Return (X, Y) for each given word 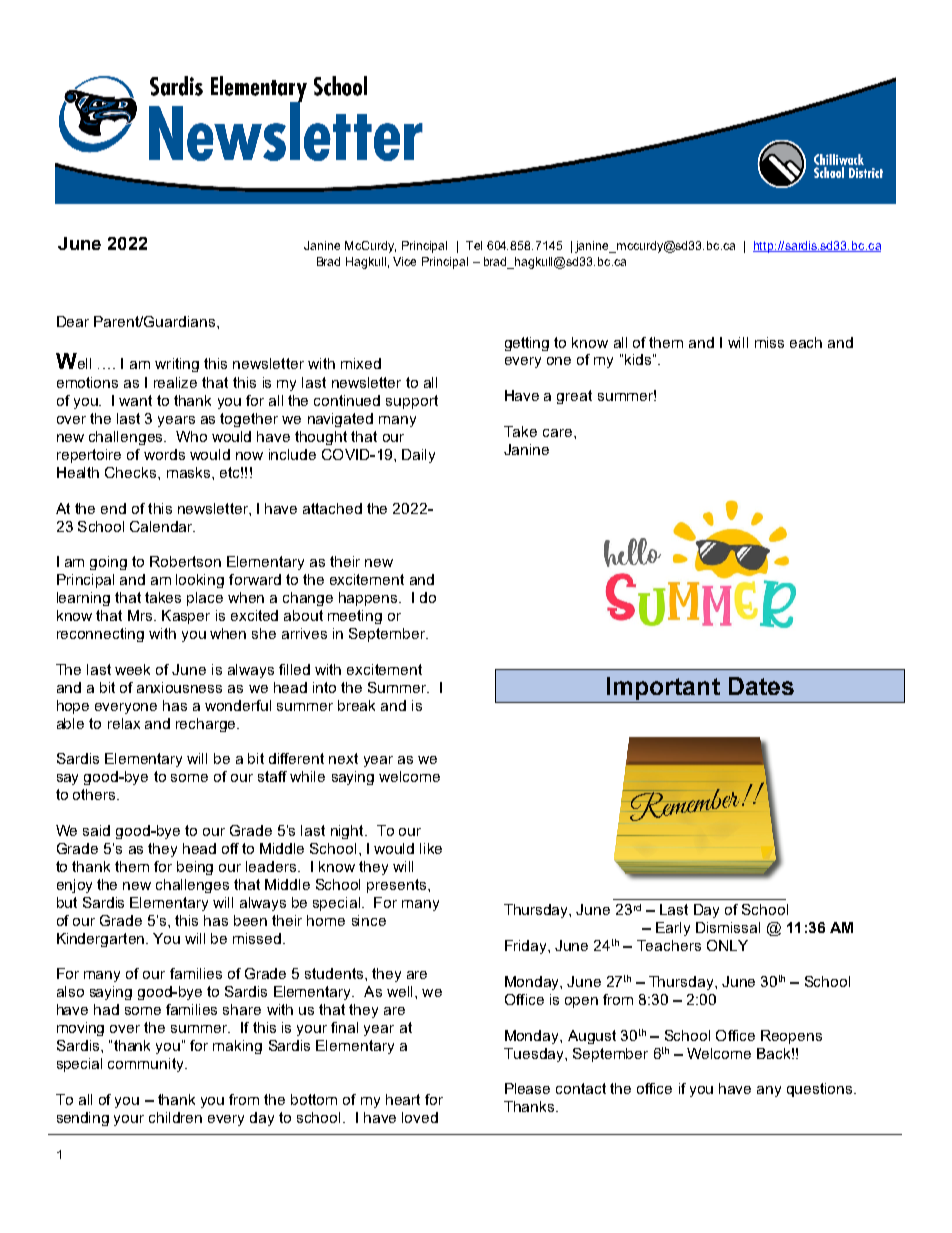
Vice (404, 261)
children (175, 1117)
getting (527, 344)
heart (403, 1099)
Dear (73, 321)
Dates (761, 686)
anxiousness (179, 687)
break (356, 705)
